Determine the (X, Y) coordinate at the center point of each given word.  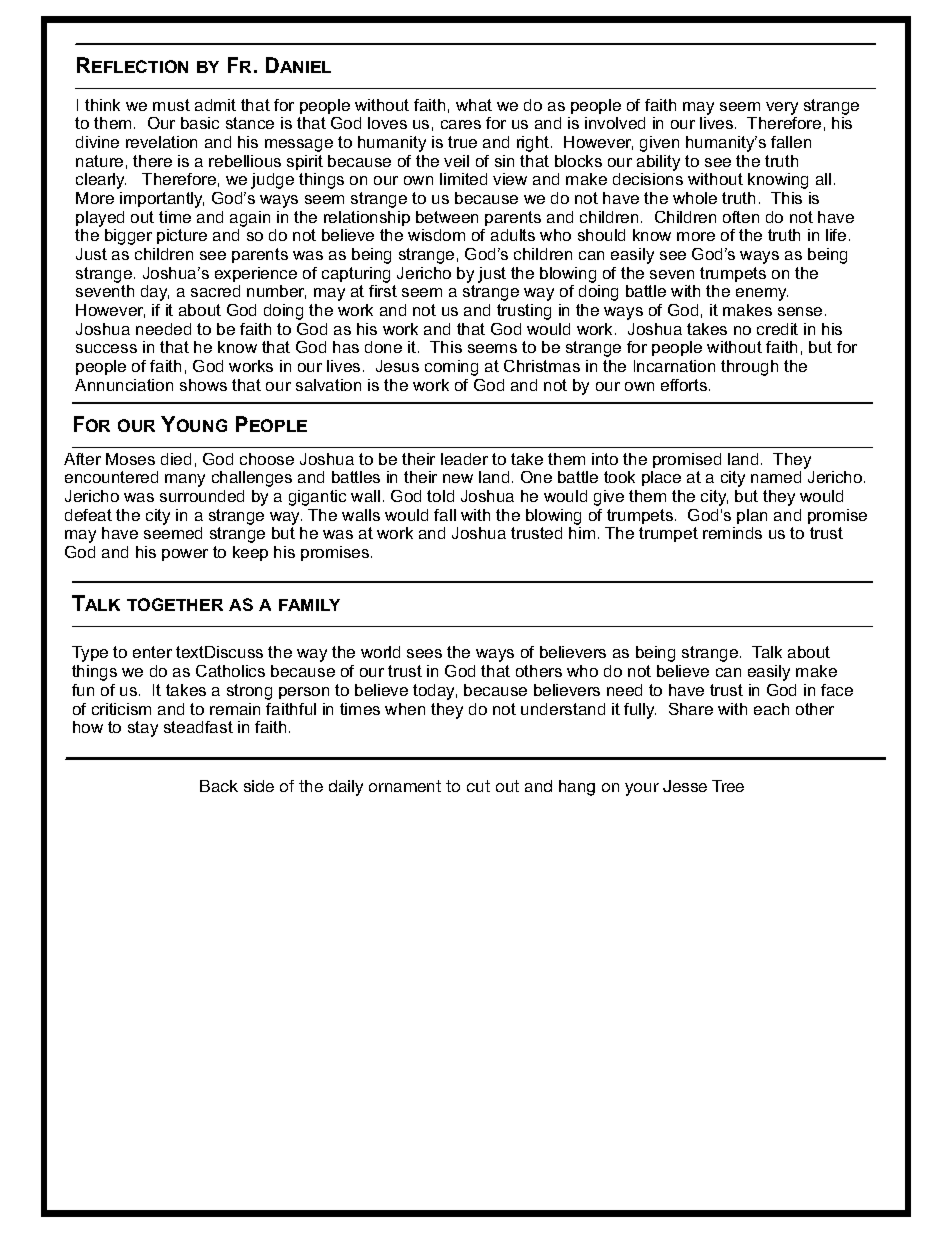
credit (777, 329)
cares (461, 124)
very (782, 108)
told (440, 496)
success (106, 348)
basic (200, 123)
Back (219, 786)
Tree (728, 786)
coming (451, 368)
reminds (732, 533)
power (185, 555)
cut (478, 786)
